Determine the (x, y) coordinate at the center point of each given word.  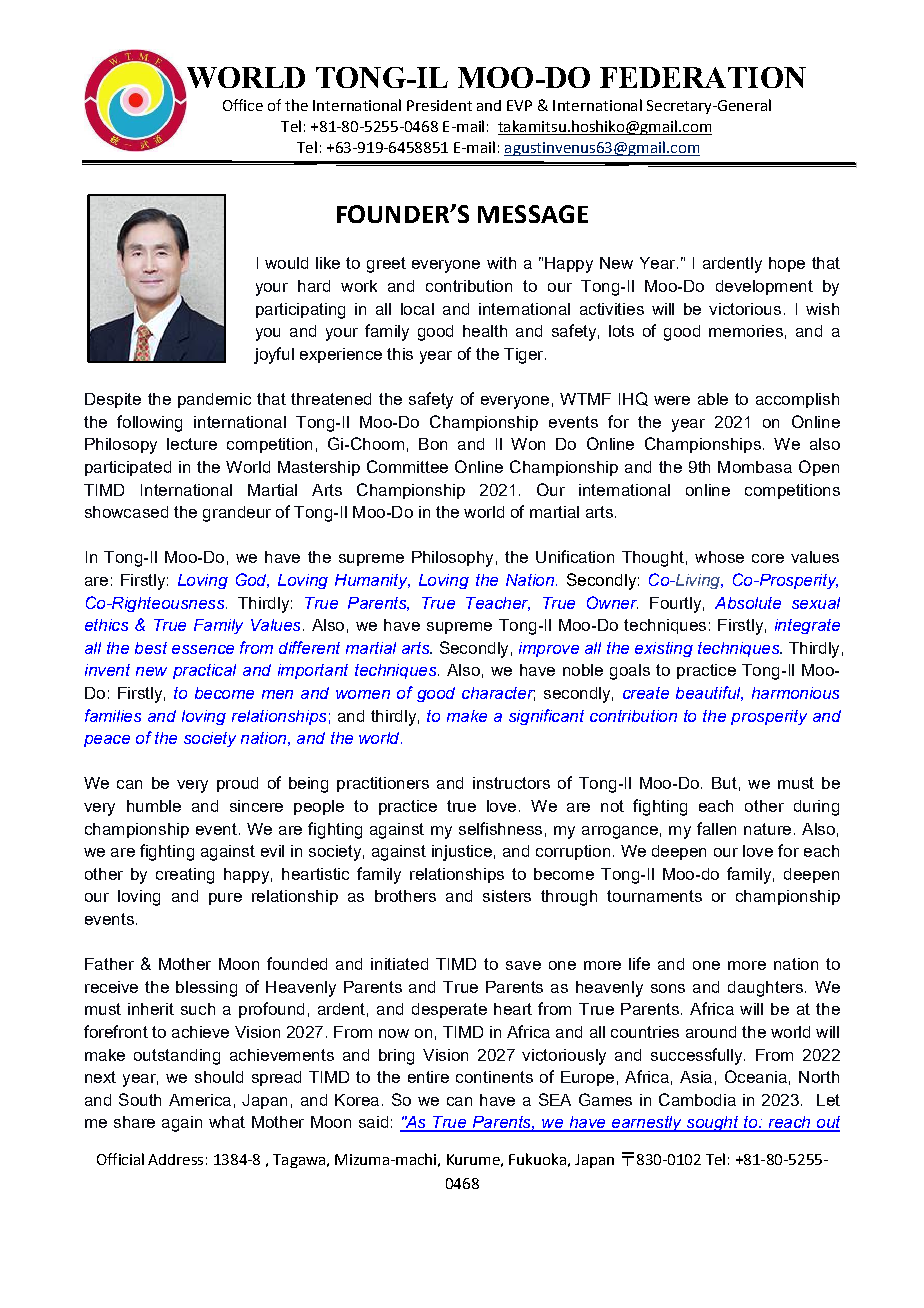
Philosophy (452, 559)
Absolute (748, 603)
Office (243, 105)
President (439, 105)
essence (203, 649)
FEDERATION (703, 77)
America (200, 1100)
